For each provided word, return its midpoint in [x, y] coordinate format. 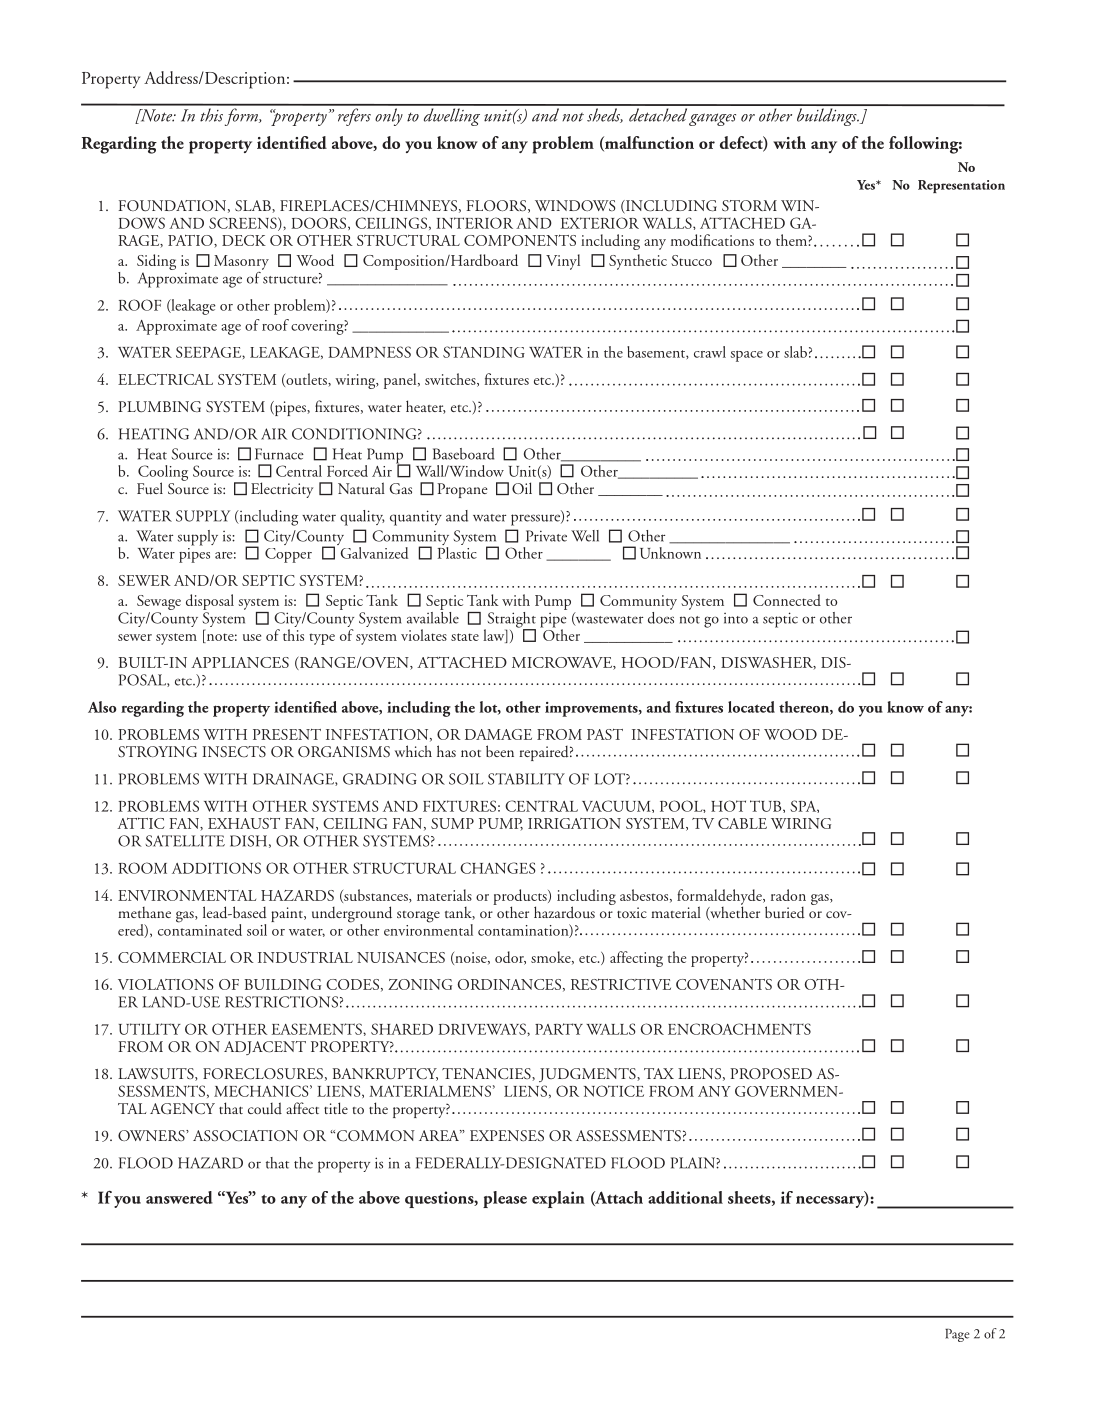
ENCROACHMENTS [739, 1029]
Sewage [159, 604]
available [433, 616]
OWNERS [152, 1135]
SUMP [452, 823]
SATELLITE [185, 841]
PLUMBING [159, 406]
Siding [156, 263]
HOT [728, 806]
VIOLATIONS [165, 984]
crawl [710, 352]
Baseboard [464, 454]
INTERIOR [474, 223]
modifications [712, 240]
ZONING [420, 984]
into [736, 618]
